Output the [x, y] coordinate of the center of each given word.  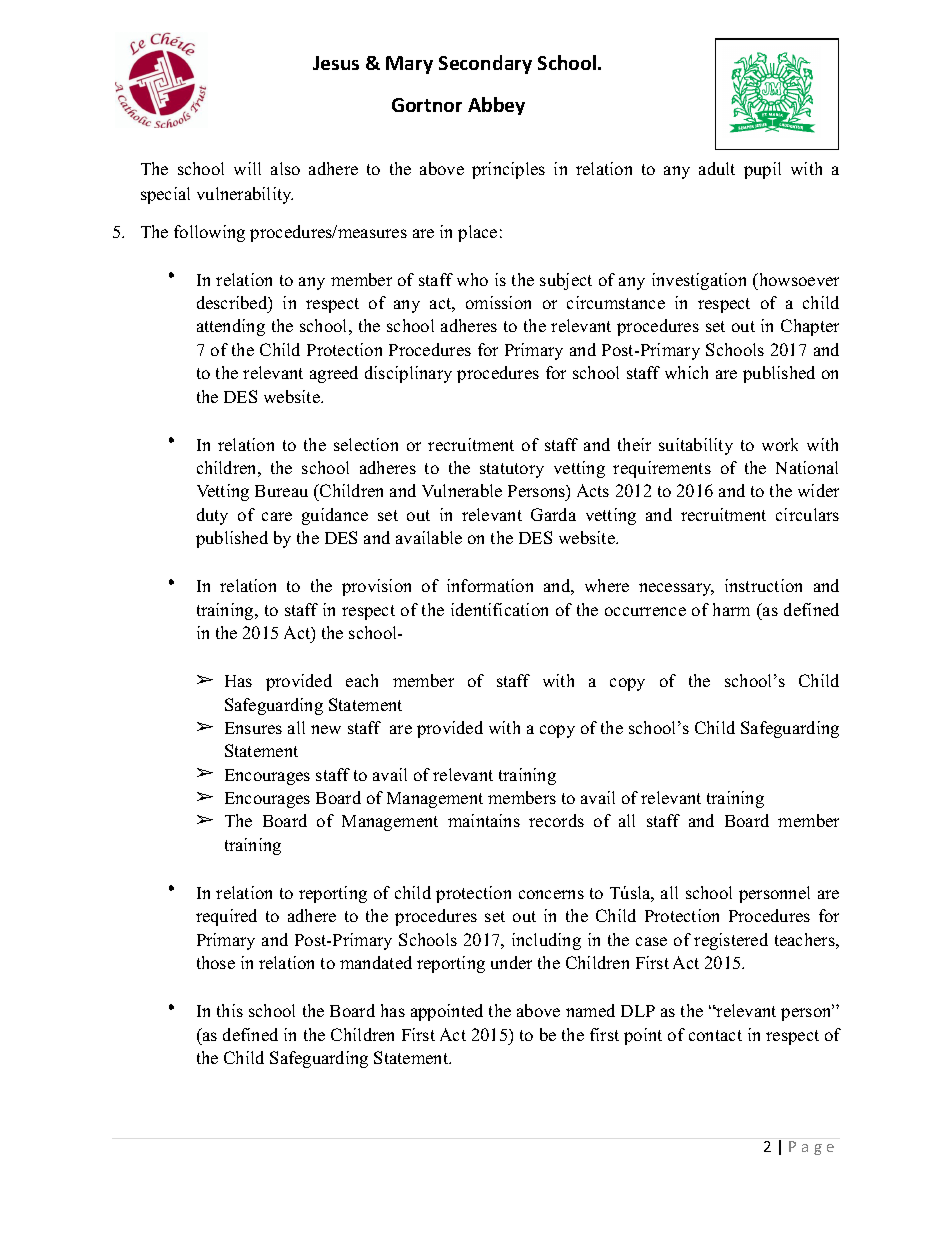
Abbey [496, 106]
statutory [512, 470]
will [247, 168]
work [780, 444]
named [590, 1010]
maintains [484, 820]
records [556, 820]
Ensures [253, 728]
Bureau [281, 491]
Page [811, 1148]
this [230, 1010]
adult [717, 168]
